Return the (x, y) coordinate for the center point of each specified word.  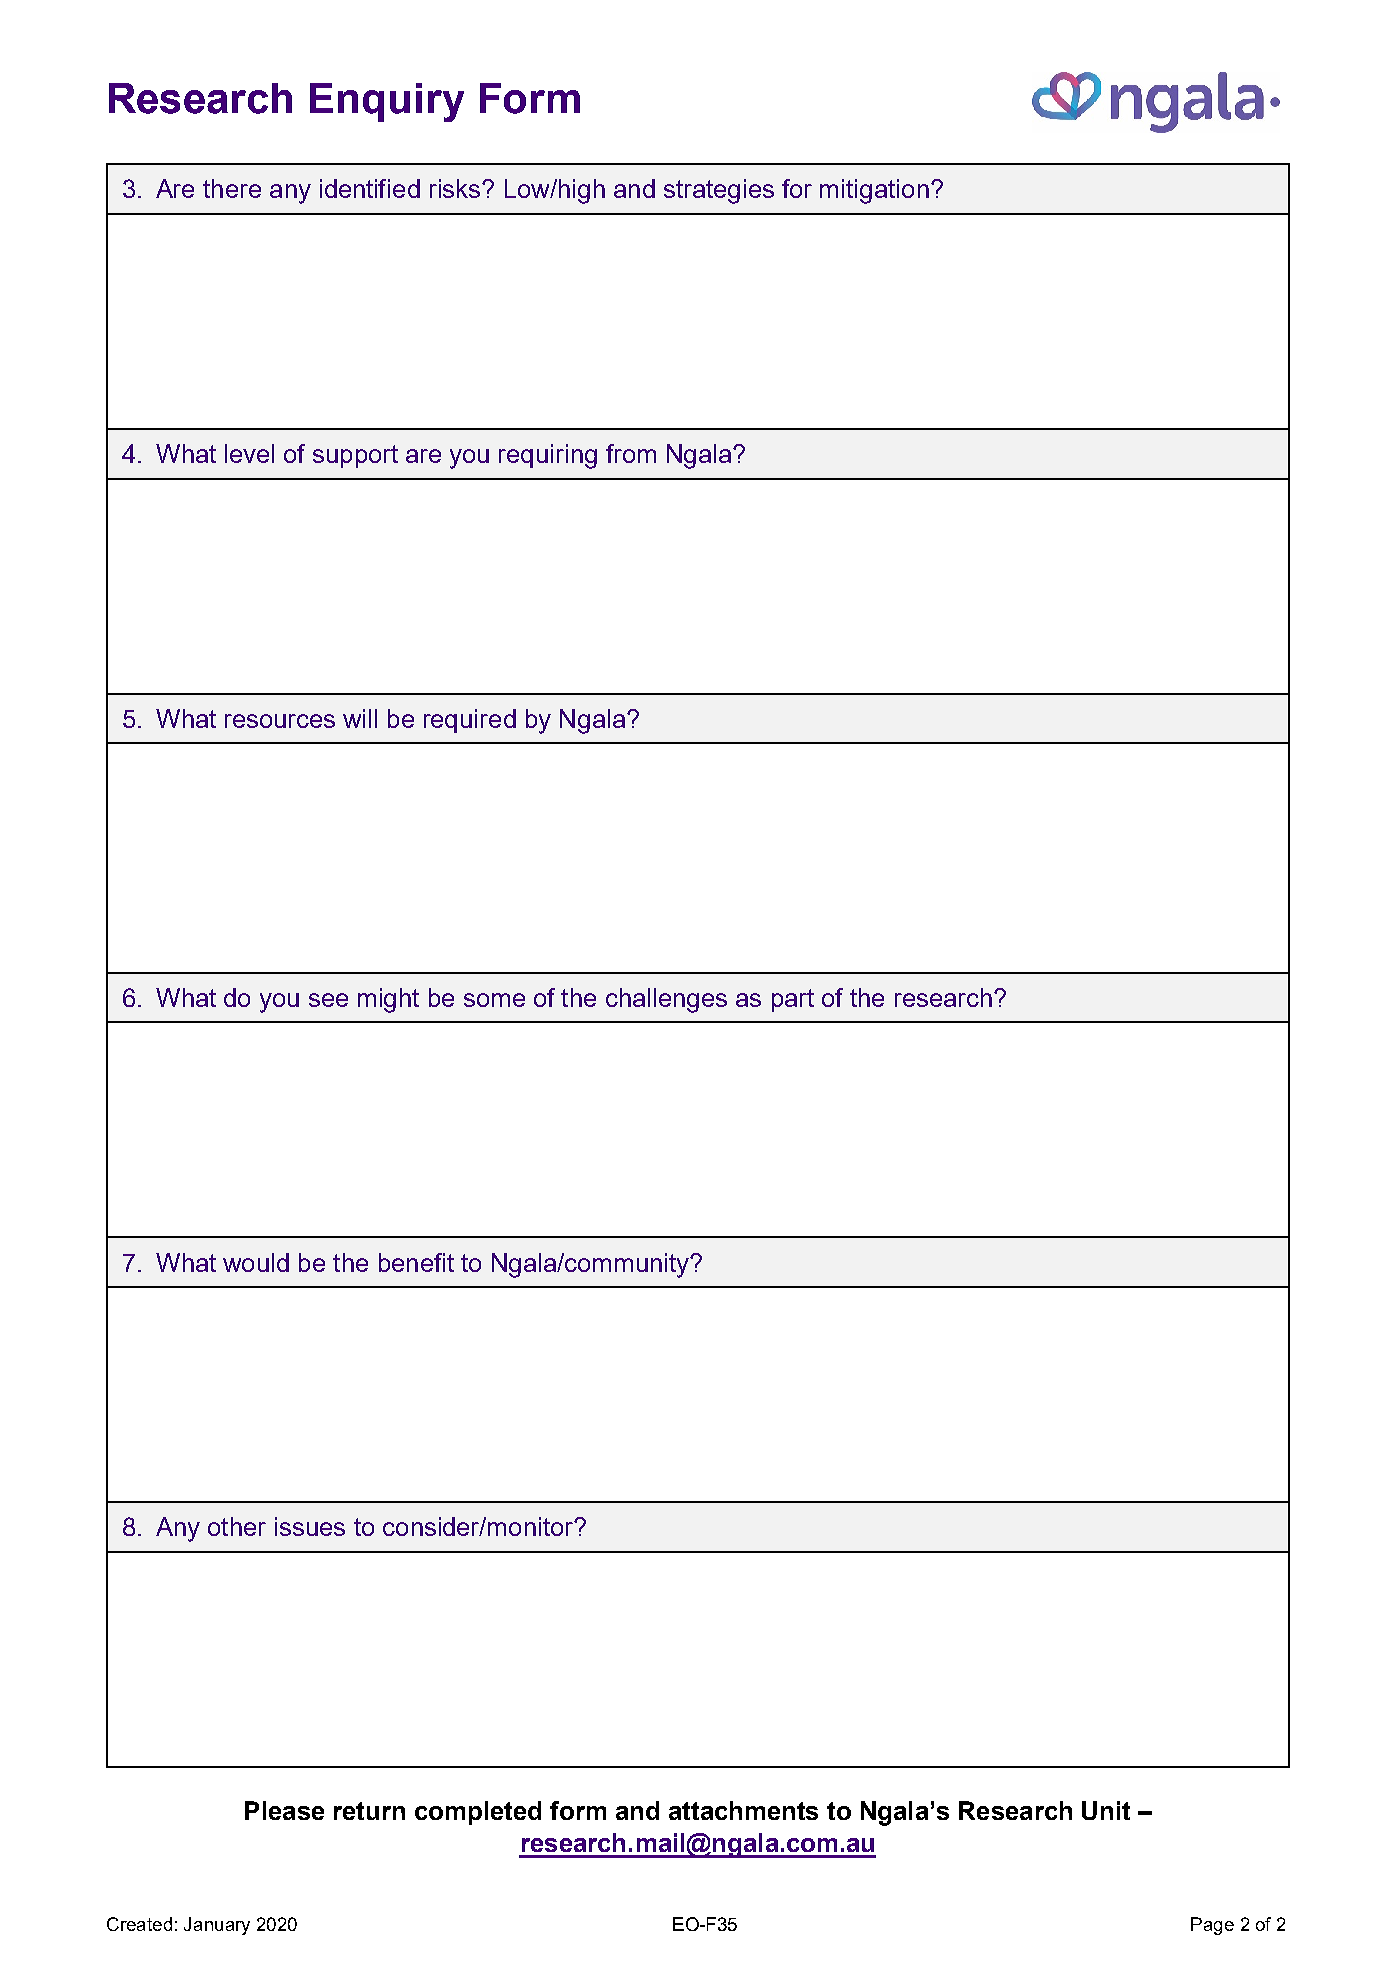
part (793, 1000)
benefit (416, 1262)
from (631, 453)
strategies (719, 191)
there (232, 188)
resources (280, 721)
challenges (666, 1000)
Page (1212, 1926)
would (256, 1262)
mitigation (874, 191)
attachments (743, 1810)
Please (284, 1810)
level (249, 453)
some (494, 1000)
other (237, 1526)
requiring (548, 456)
